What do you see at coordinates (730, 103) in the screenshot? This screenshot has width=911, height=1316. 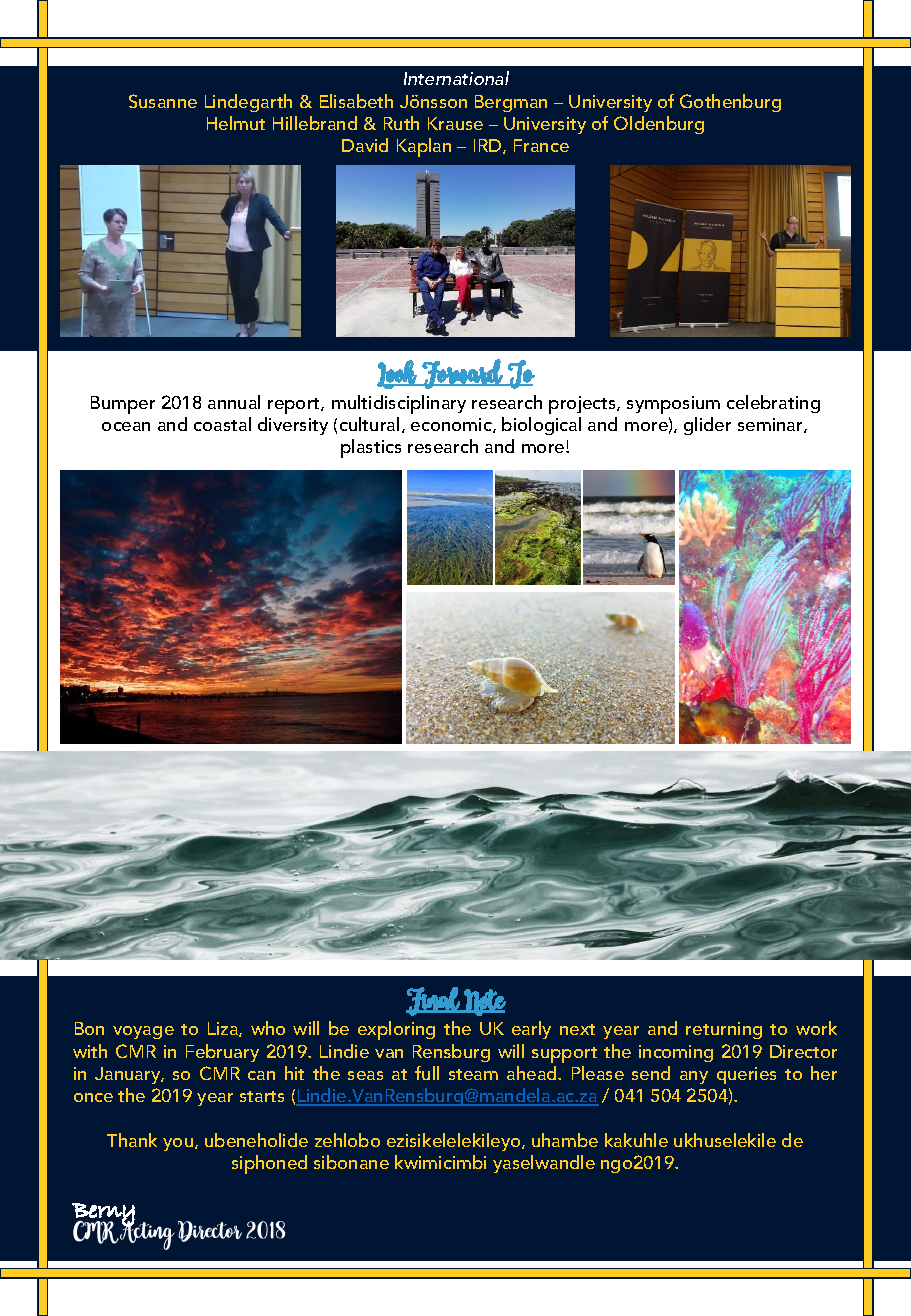 I see `Gothenburg` at bounding box center [730, 103].
